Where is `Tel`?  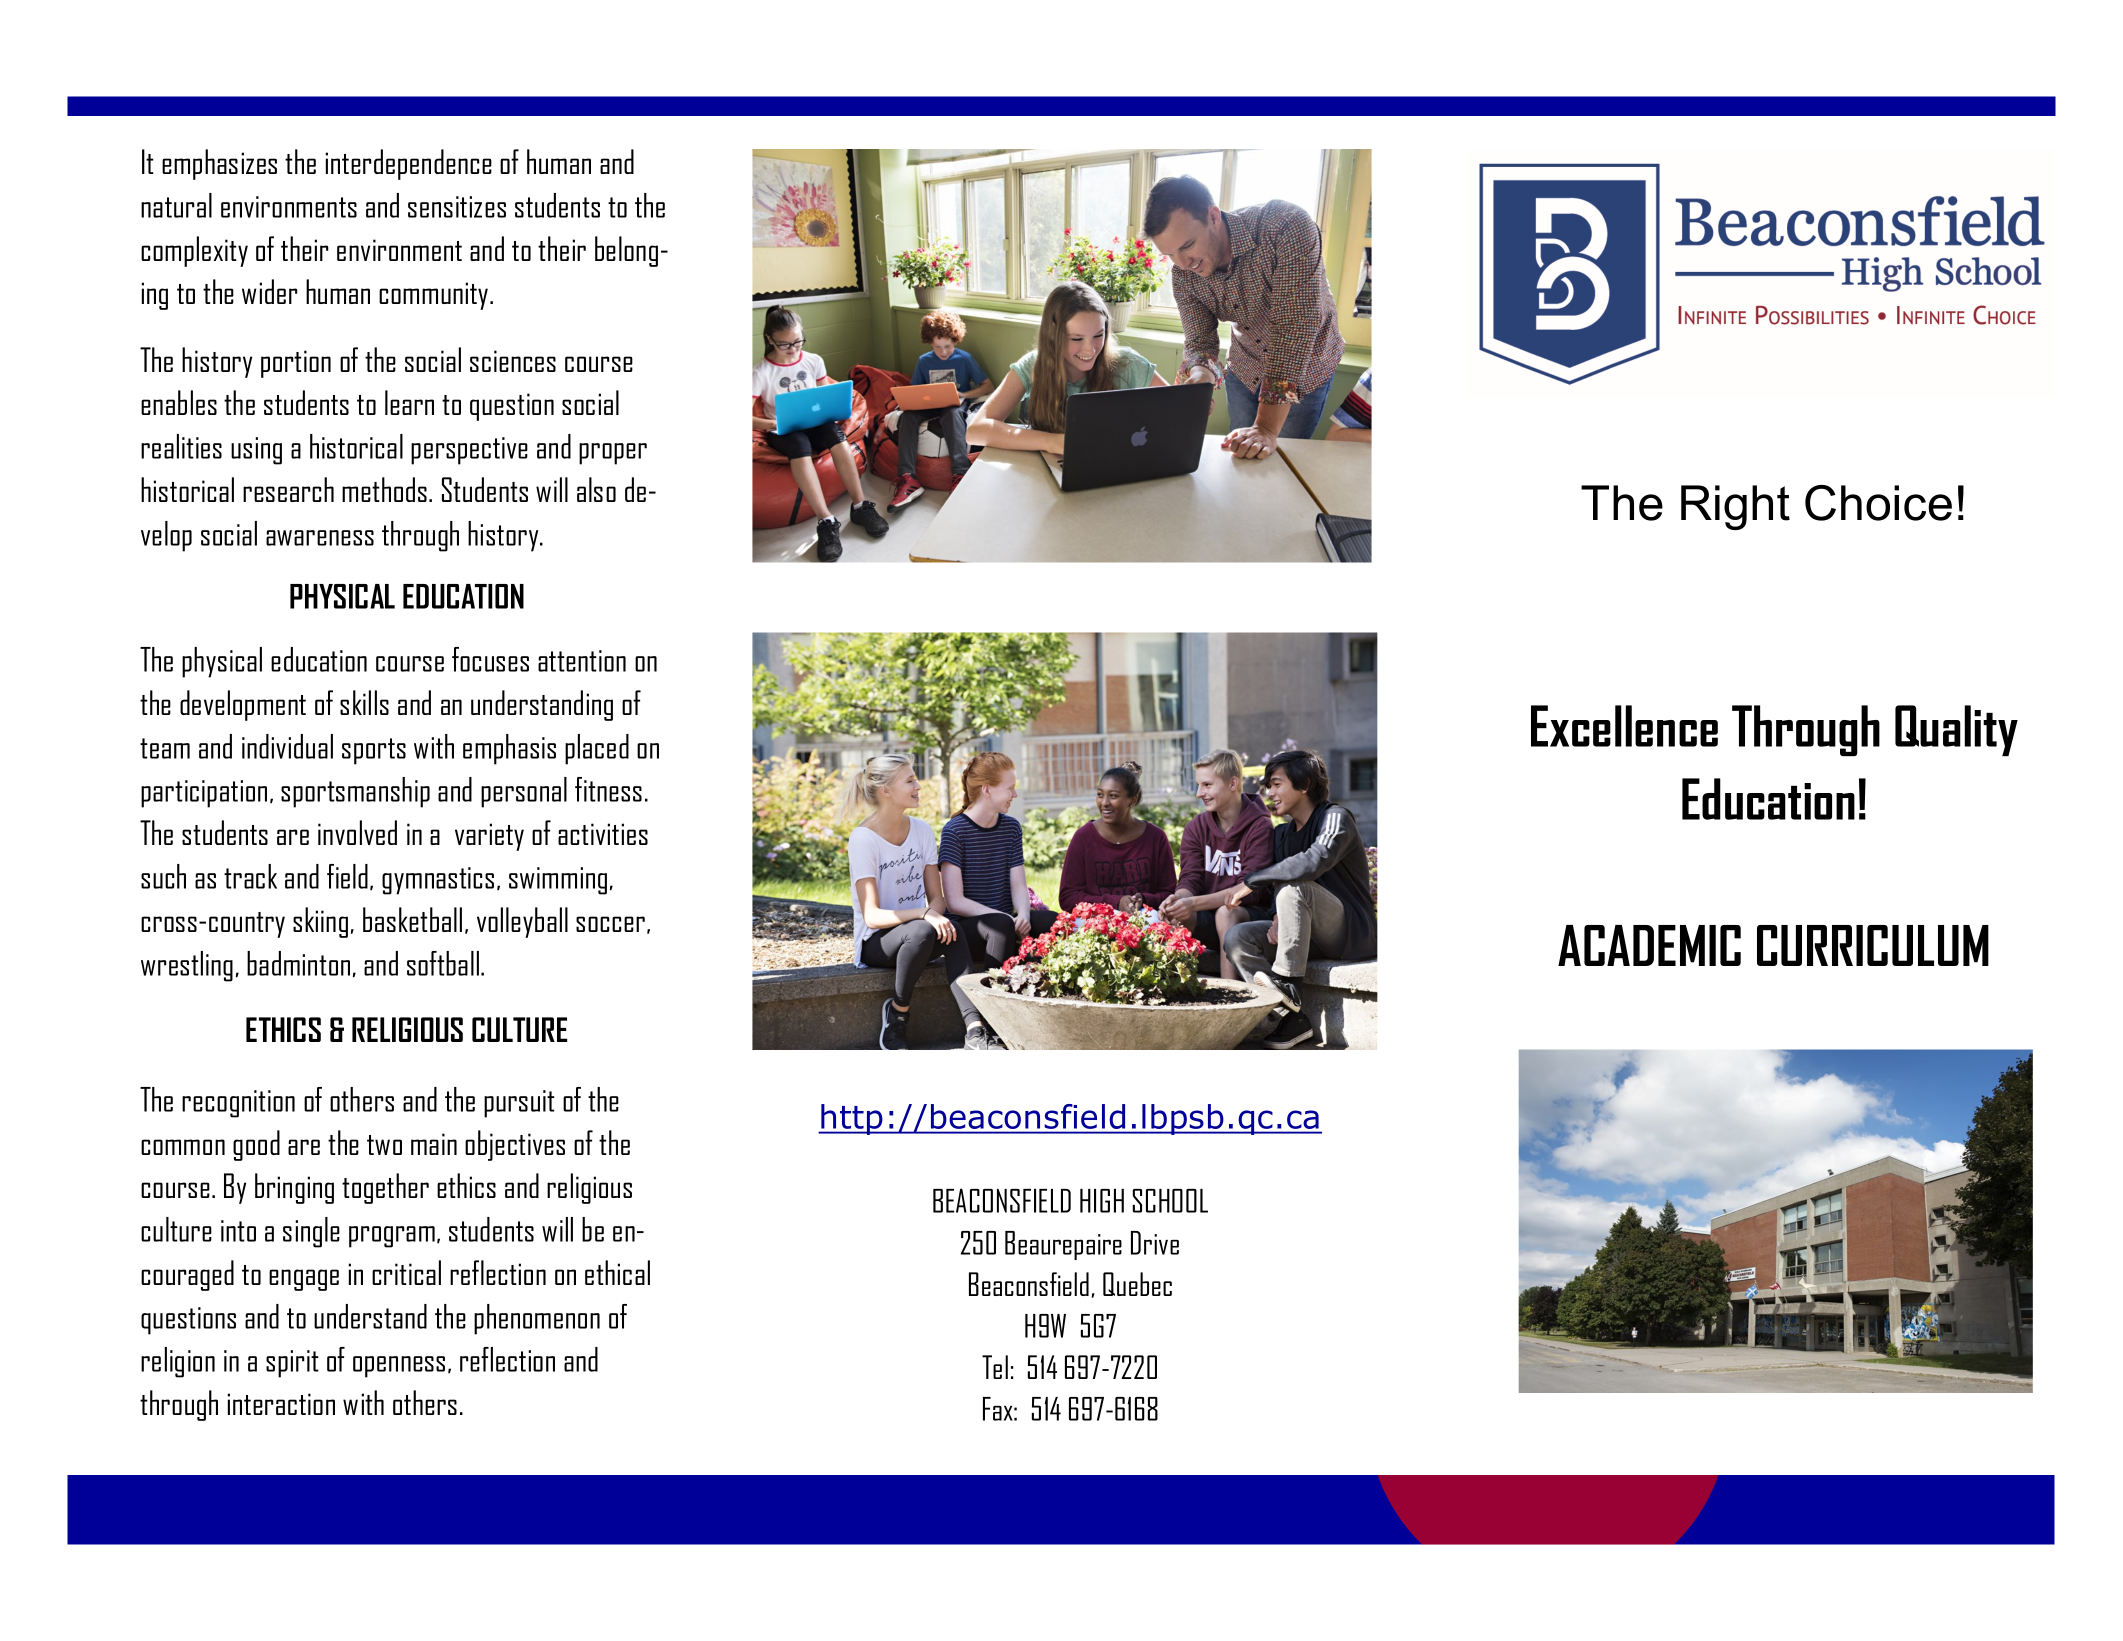
Tel is located at coordinates (995, 1367).
